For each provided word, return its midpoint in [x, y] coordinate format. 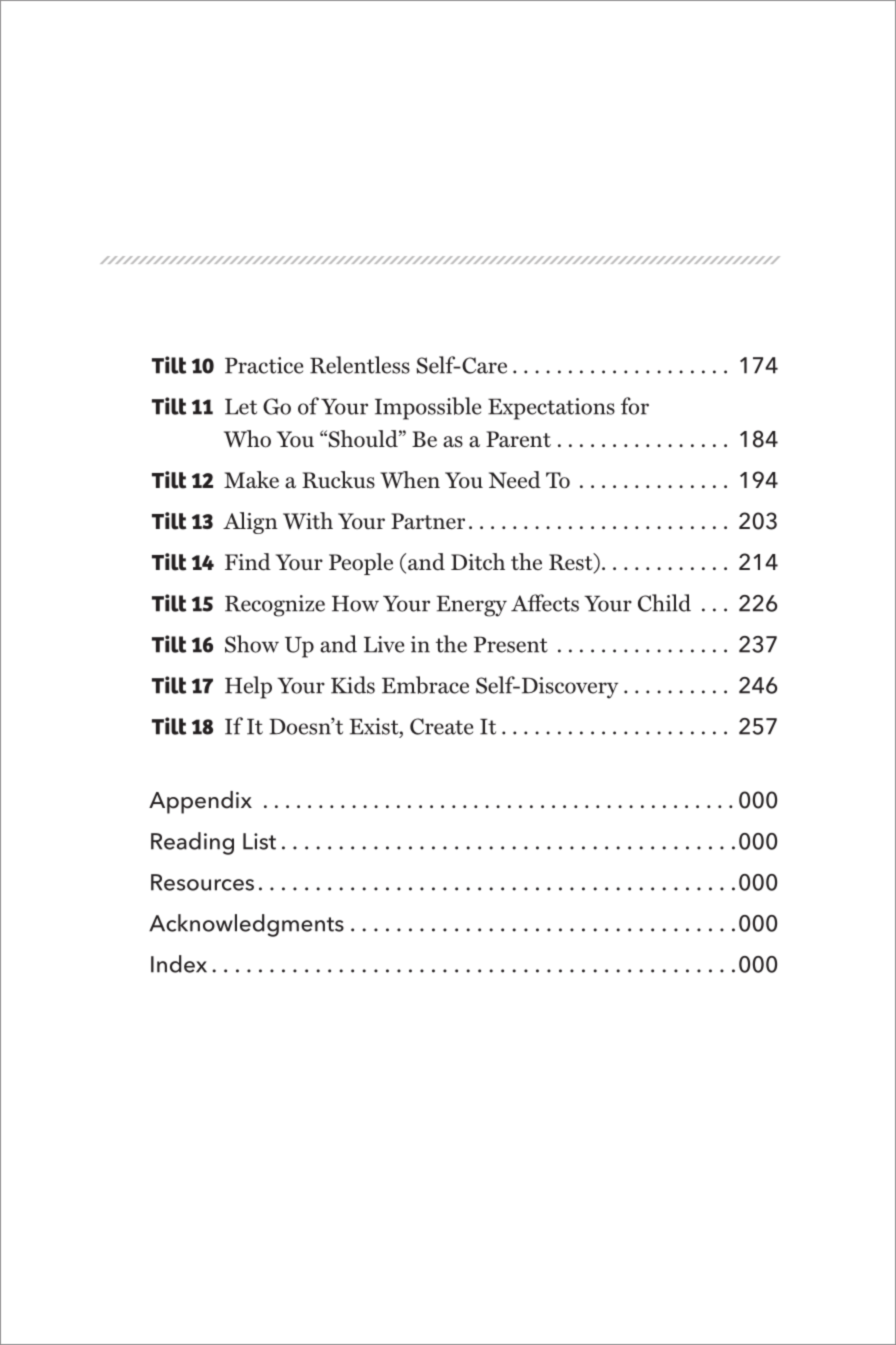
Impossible [428, 408]
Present [511, 645]
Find [248, 562]
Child [664, 603]
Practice [264, 365]
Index [179, 964]
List [259, 841]
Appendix [200, 802]
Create [441, 726]
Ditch [478, 561]
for [635, 406]
